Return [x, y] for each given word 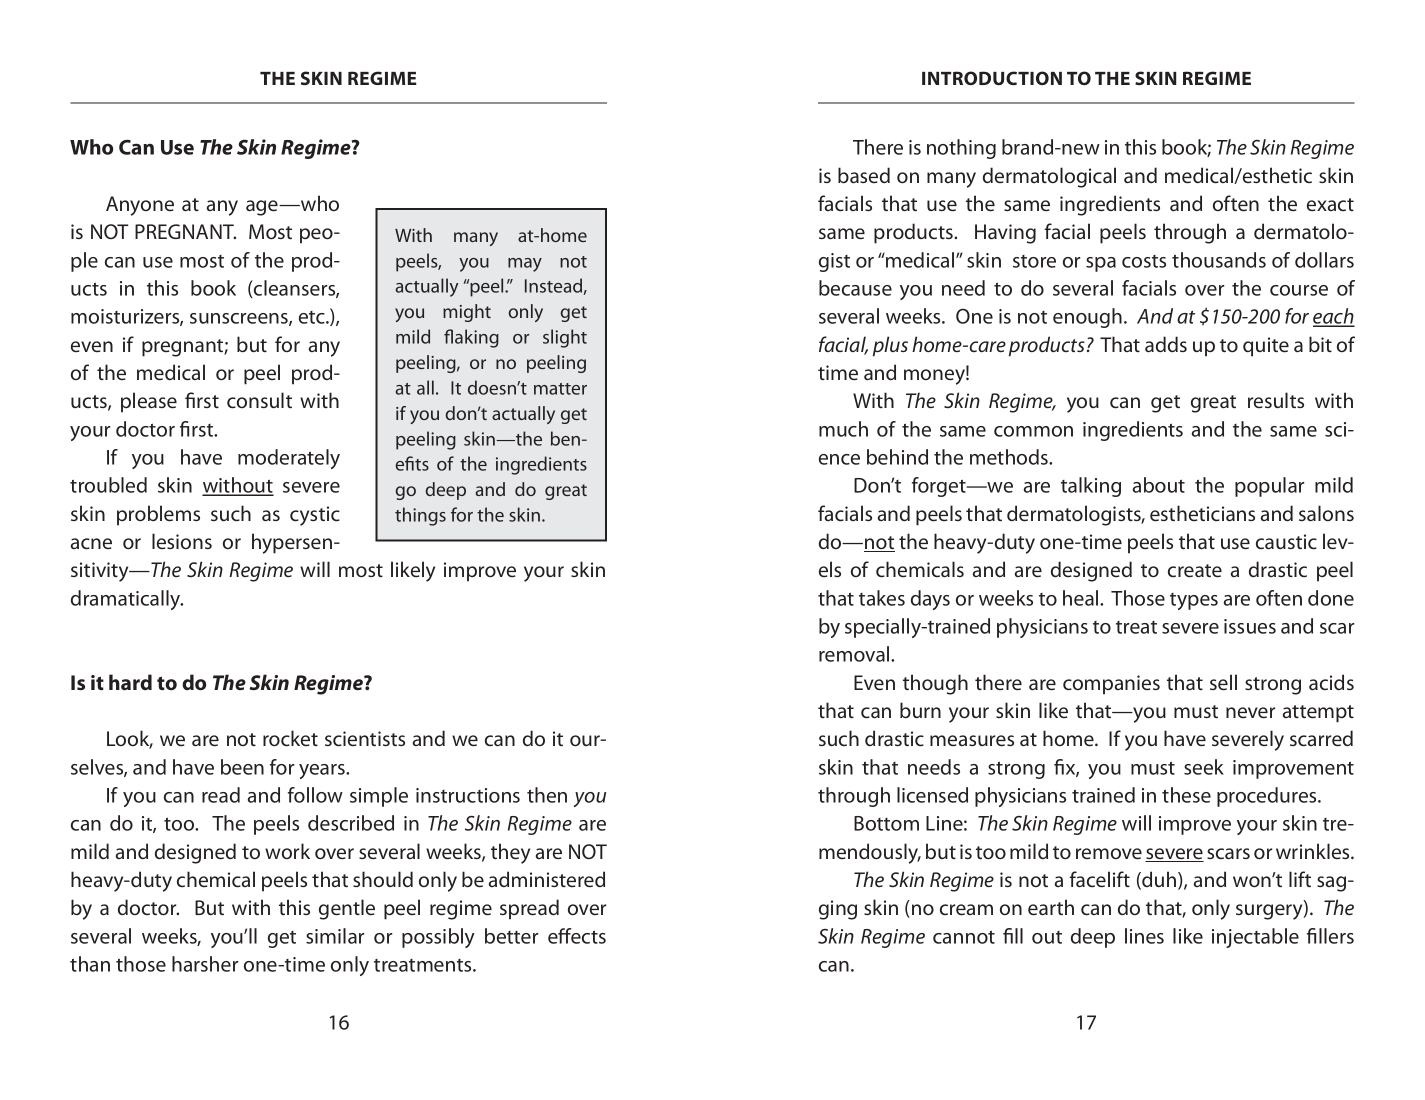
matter [560, 389]
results [1276, 400]
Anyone [140, 206]
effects [577, 936]
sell [1223, 682]
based [864, 175]
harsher [205, 964]
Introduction [992, 78]
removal [855, 654]
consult [259, 400]
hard [130, 682]
